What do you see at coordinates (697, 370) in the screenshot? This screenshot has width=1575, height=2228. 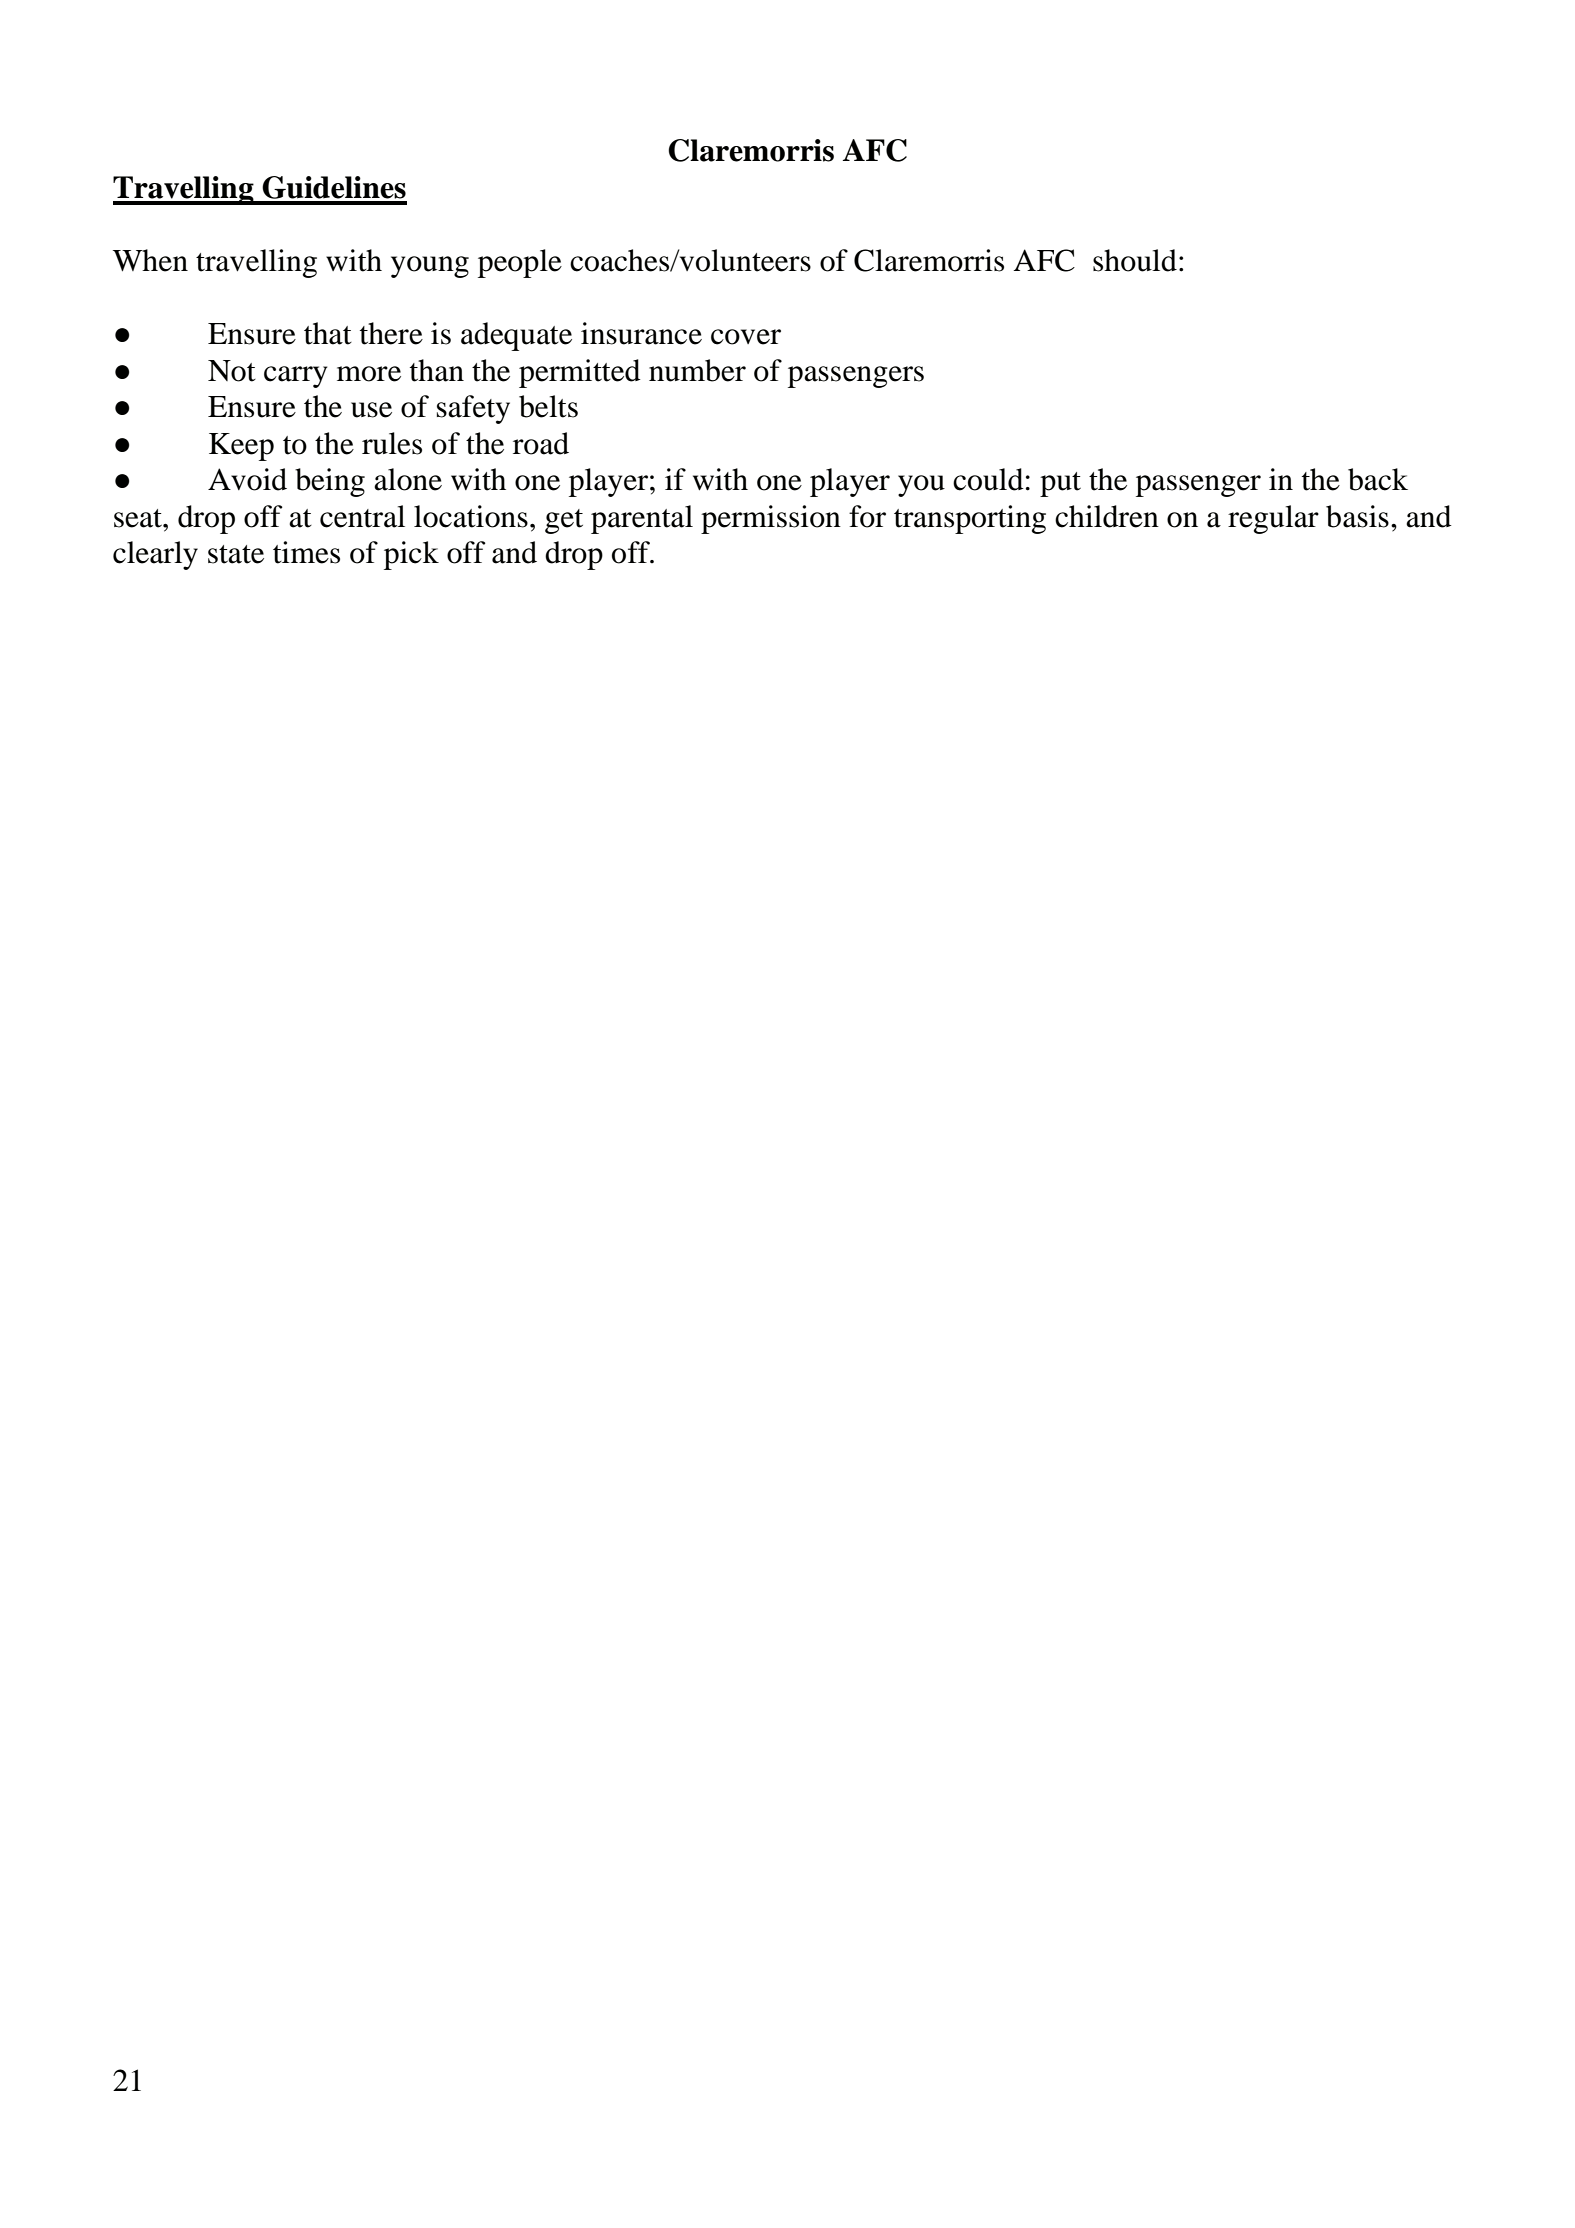 I see `number` at bounding box center [697, 370].
